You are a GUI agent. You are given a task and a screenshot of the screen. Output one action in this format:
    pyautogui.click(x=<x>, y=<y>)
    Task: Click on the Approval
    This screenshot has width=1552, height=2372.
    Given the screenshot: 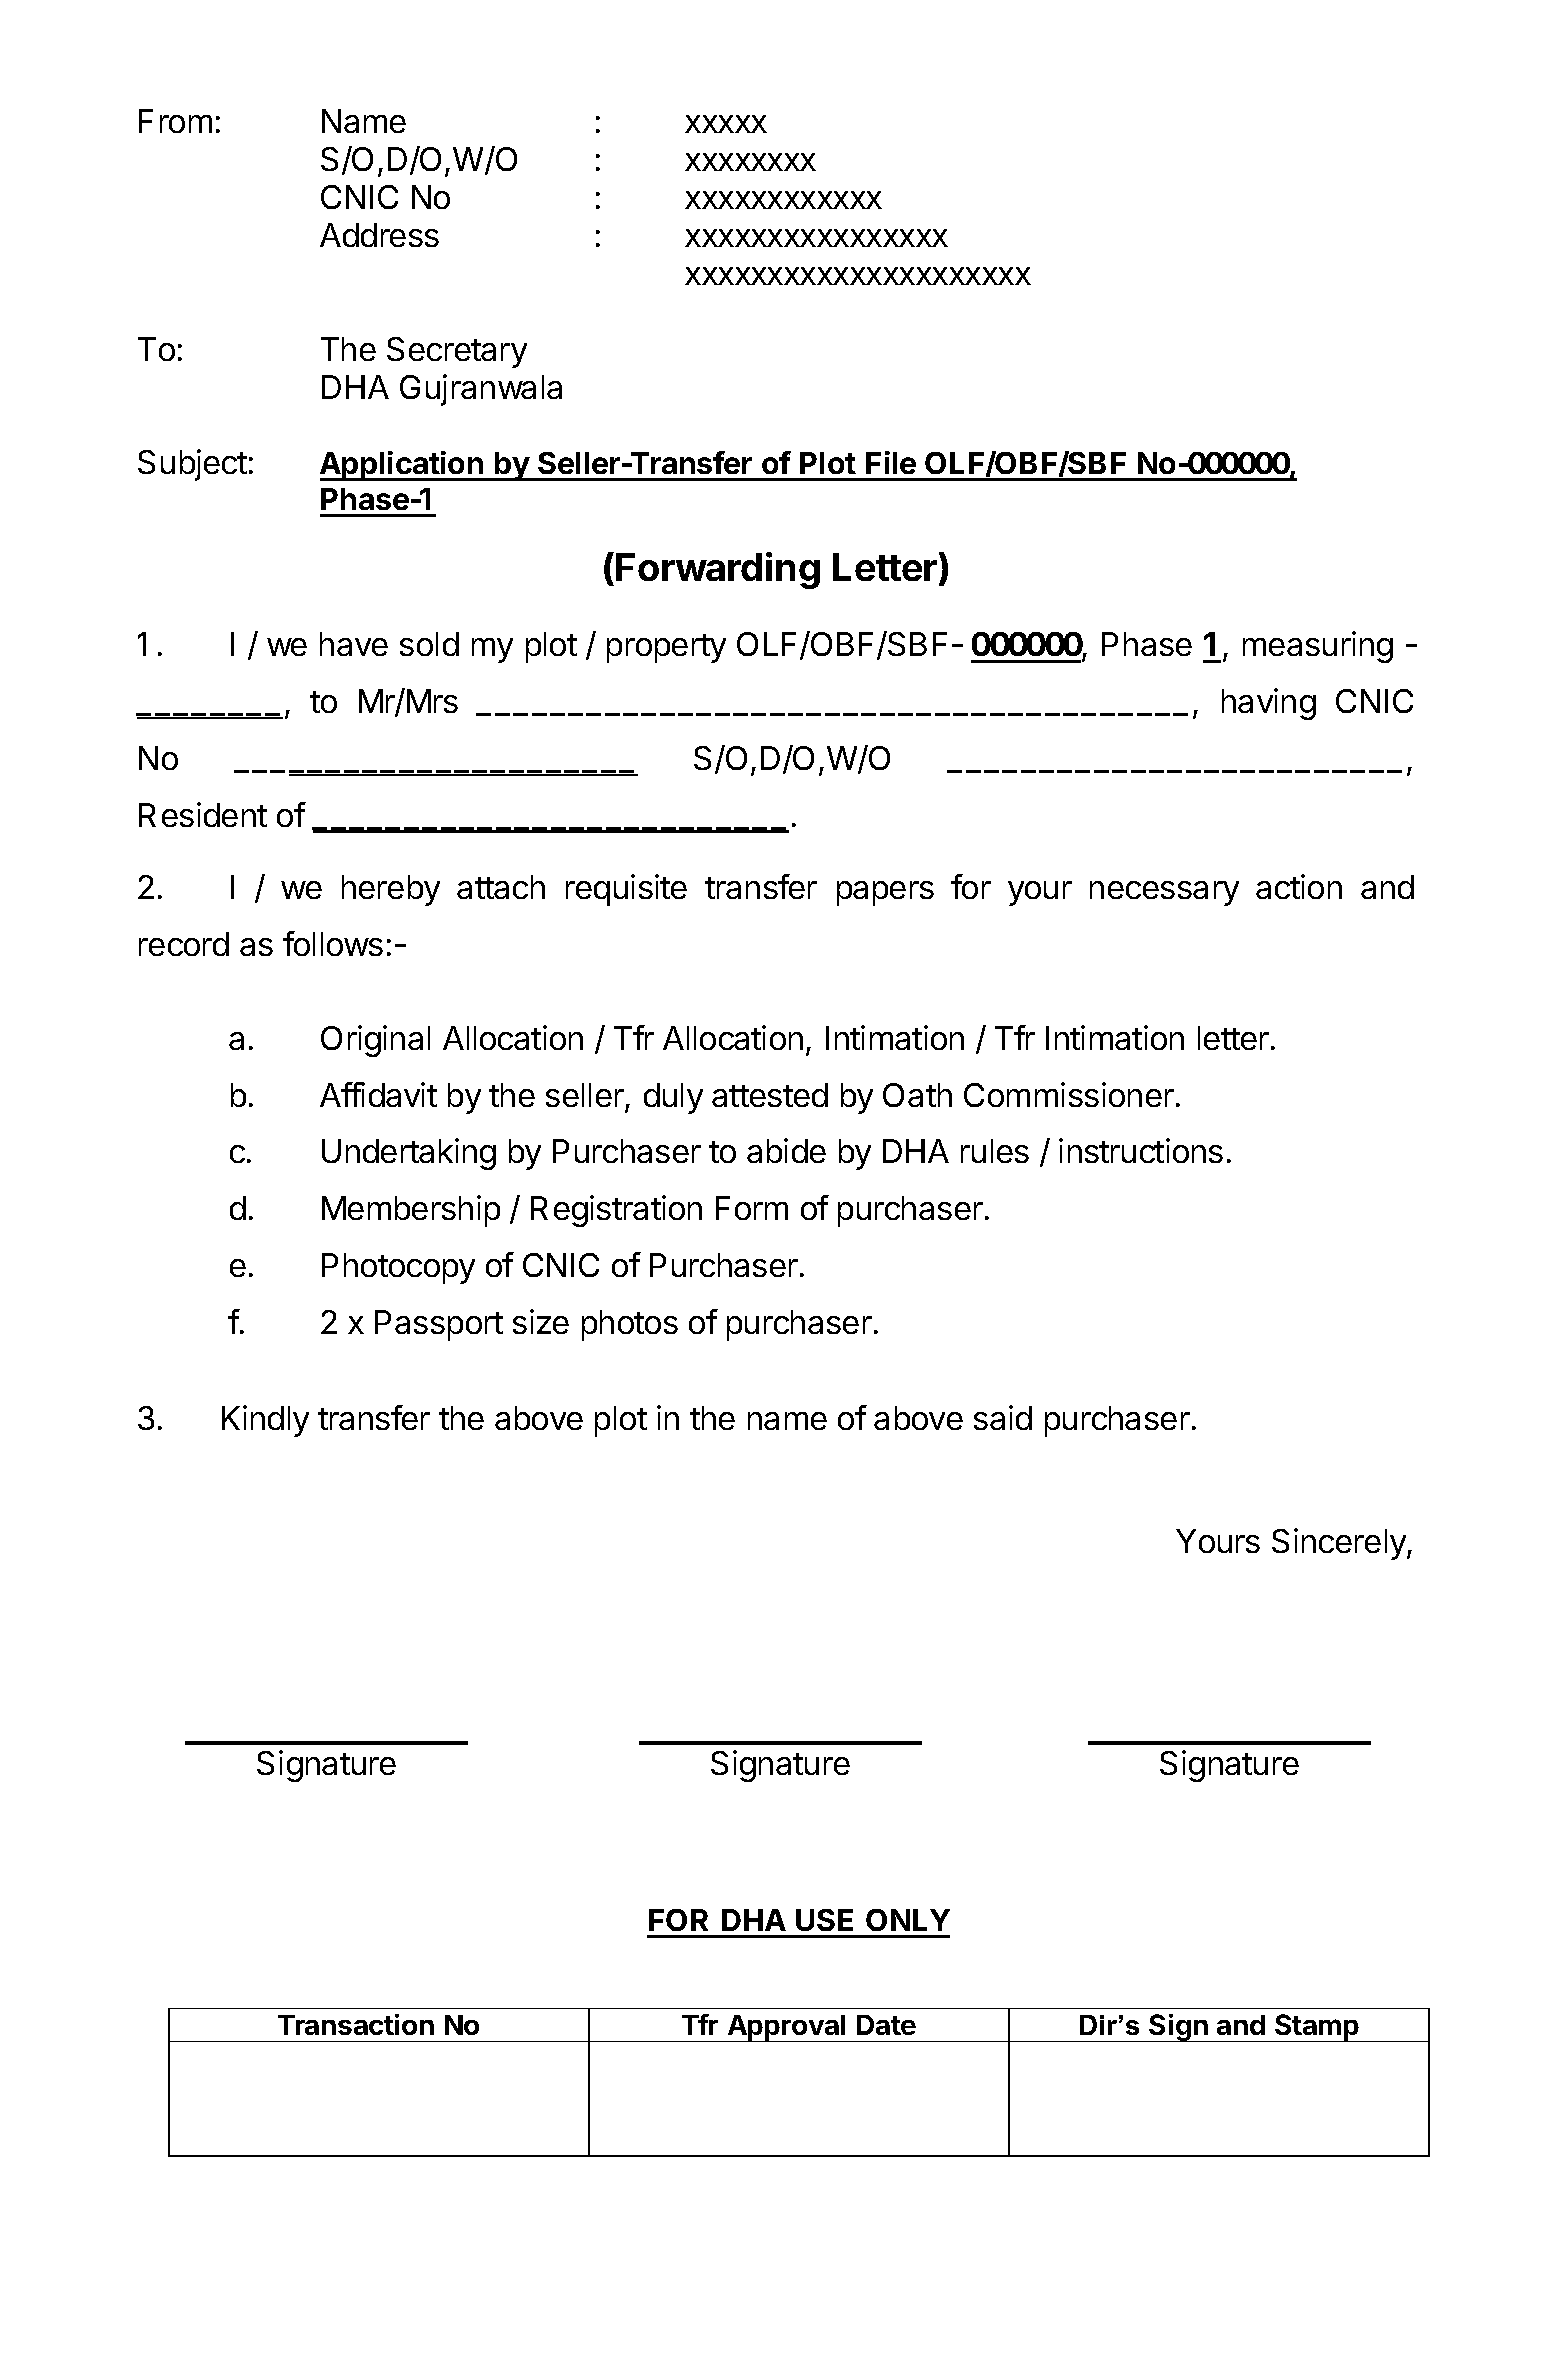 What is the action you would take?
    pyautogui.click(x=786, y=2028)
